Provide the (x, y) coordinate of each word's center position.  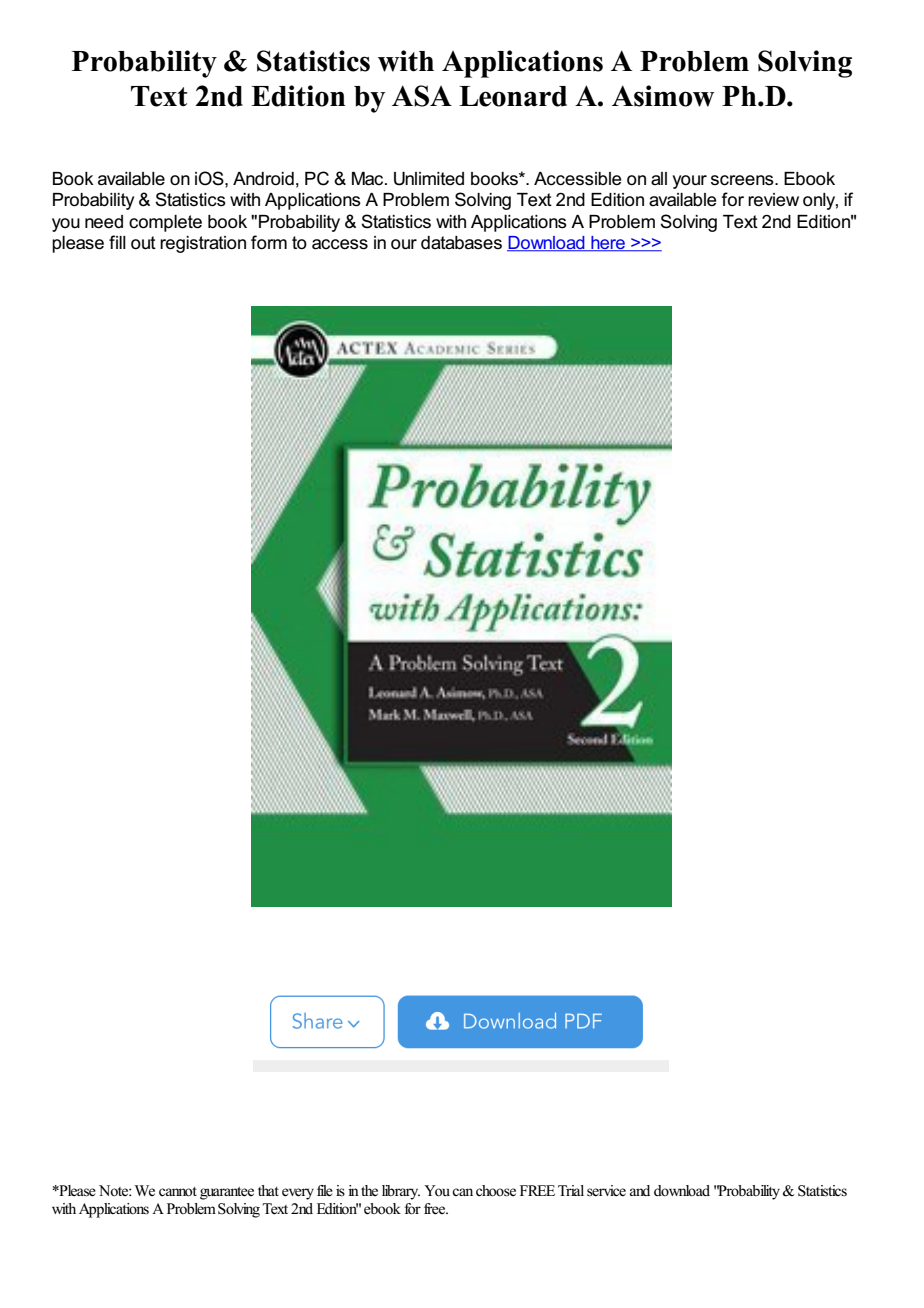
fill (117, 242)
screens (743, 180)
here (608, 244)
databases (461, 243)
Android (263, 179)
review (773, 200)
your (690, 182)
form (269, 242)
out (143, 243)
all (659, 179)
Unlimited (429, 179)
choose (496, 1191)
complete (165, 223)
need (104, 222)
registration (203, 244)
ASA (422, 96)
